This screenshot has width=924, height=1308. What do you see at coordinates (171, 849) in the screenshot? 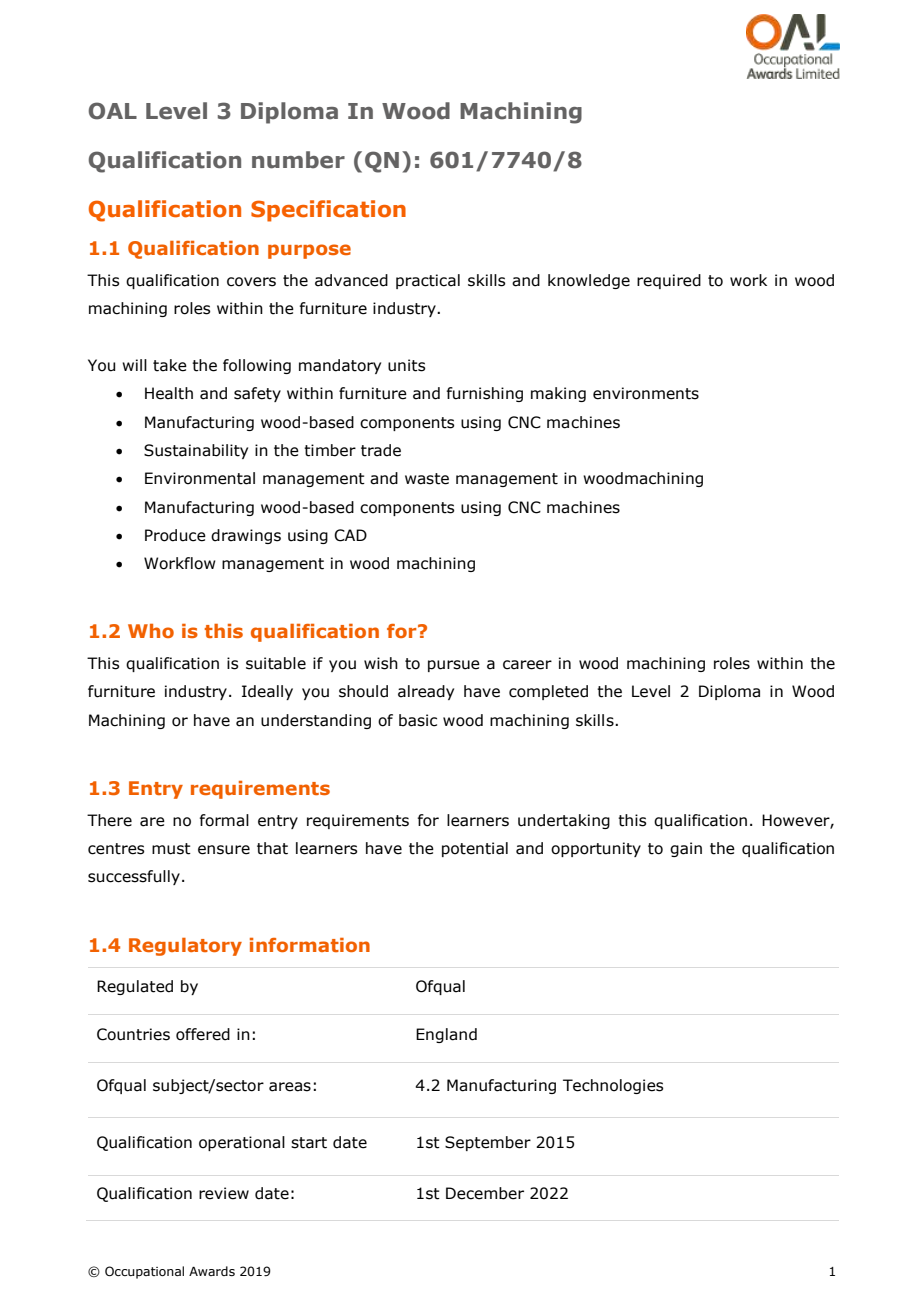
I see `must` at bounding box center [171, 849].
